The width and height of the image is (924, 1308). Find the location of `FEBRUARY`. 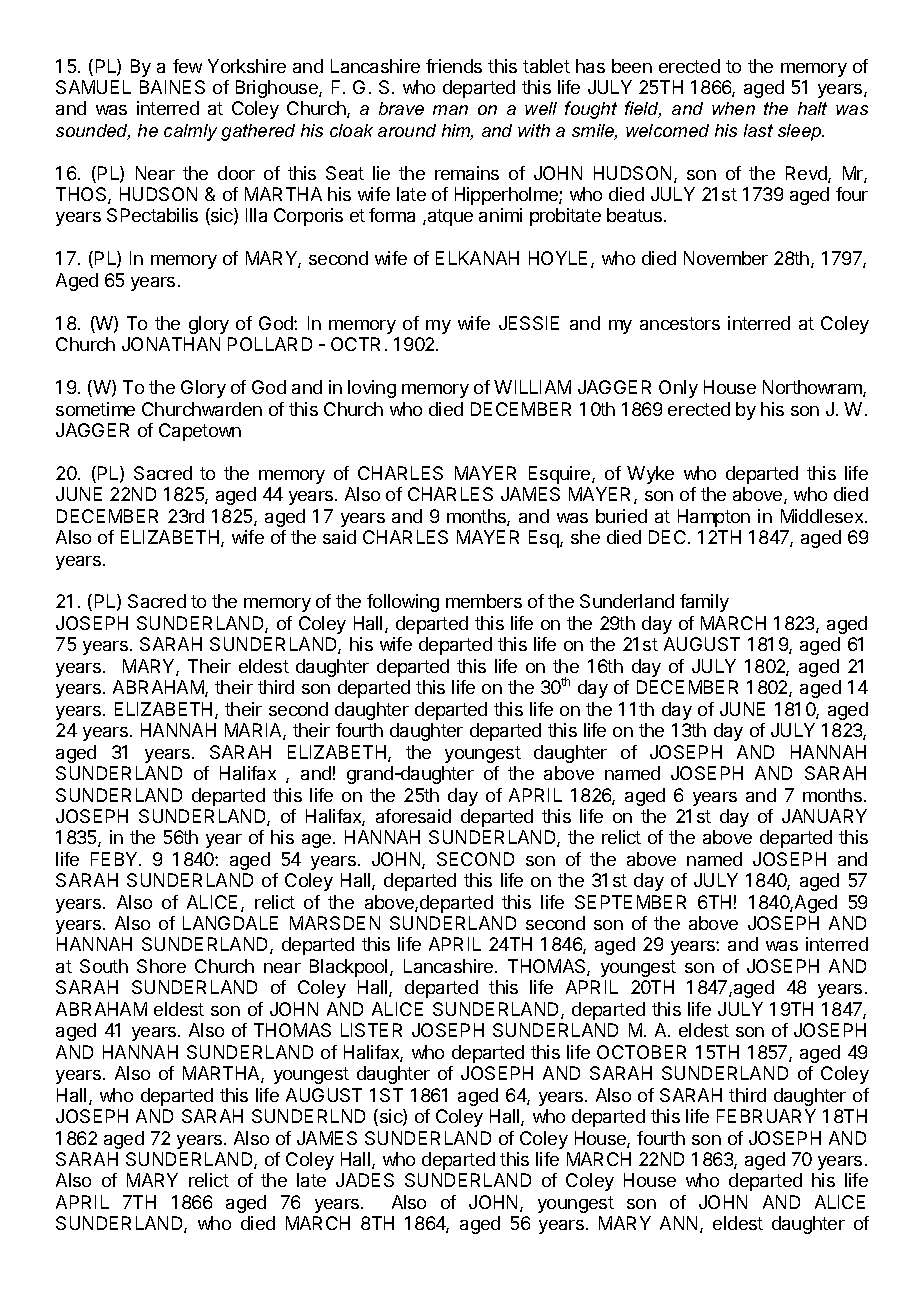

FEBRUARY is located at coordinates (766, 1116).
